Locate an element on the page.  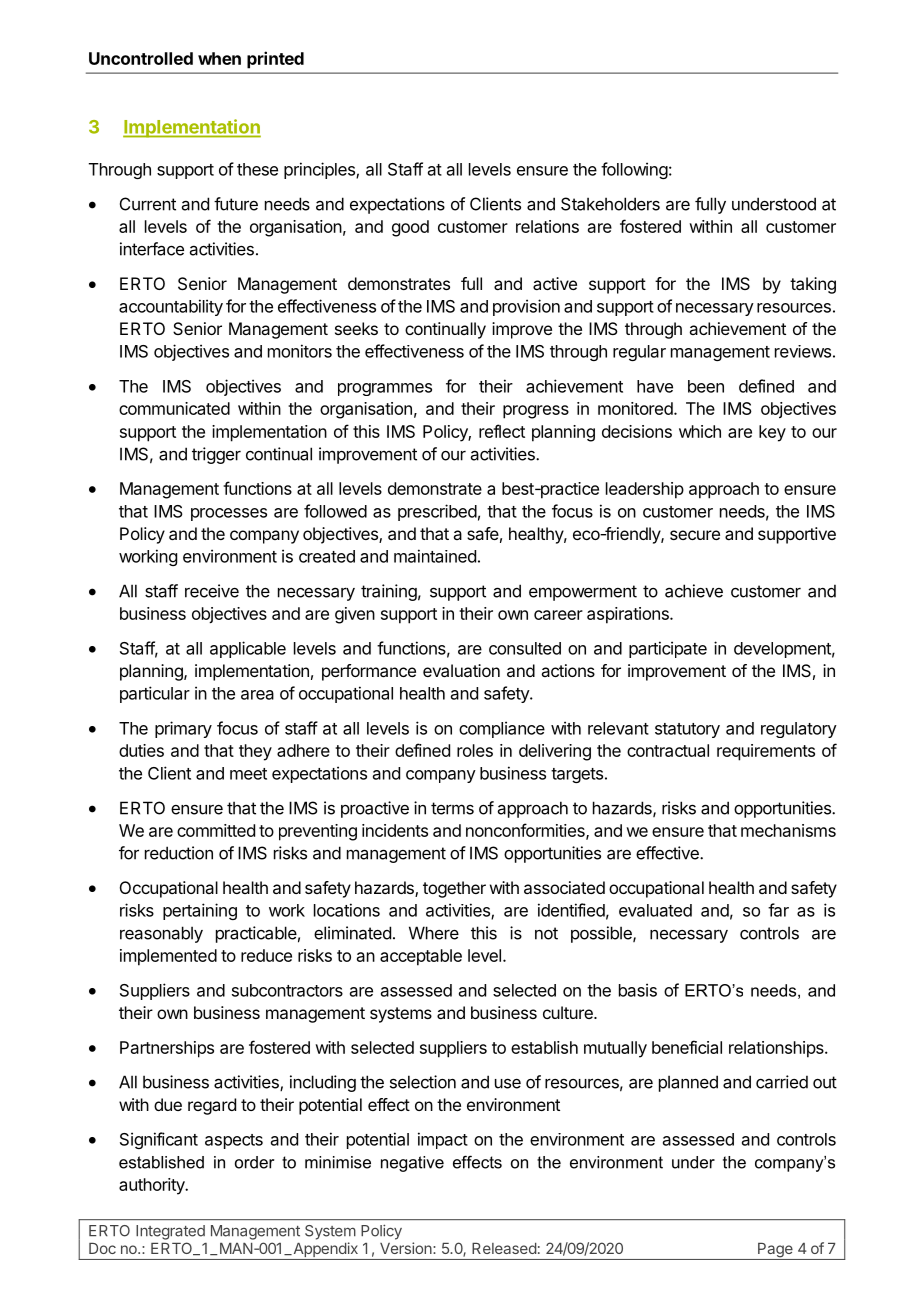
Integrated is located at coordinates (170, 1232).
